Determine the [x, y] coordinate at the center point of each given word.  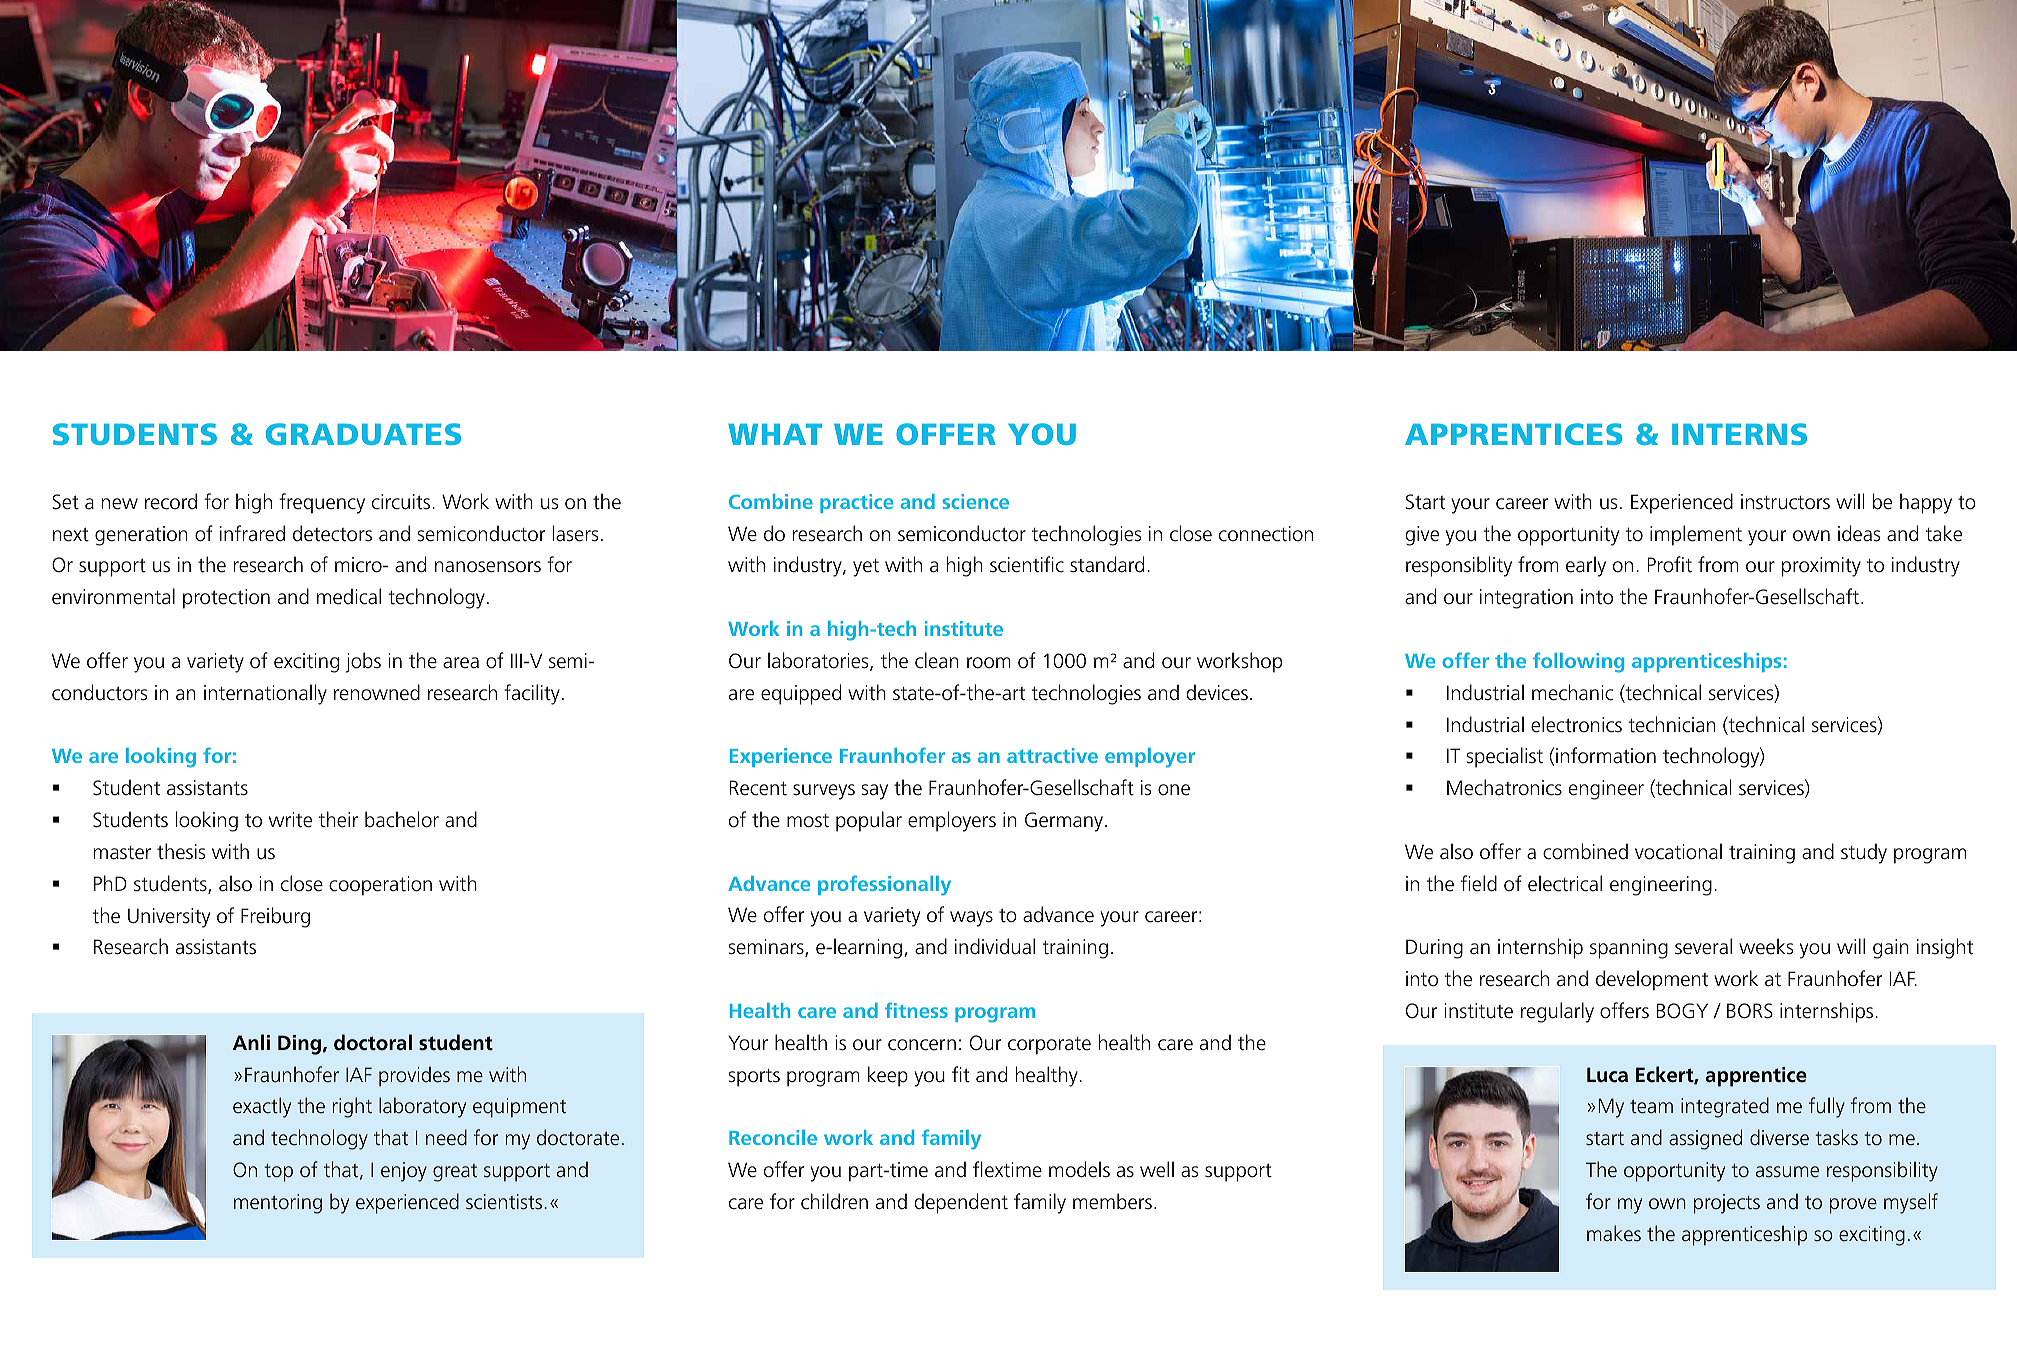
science [975, 501]
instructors [1785, 502]
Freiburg [275, 917]
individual [995, 946]
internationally [265, 694]
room [989, 663]
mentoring [278, 1204]
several [1703, 946]
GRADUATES [363, 434]
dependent [961, 1203]
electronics [1576, 724]
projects [1727, 1204]
